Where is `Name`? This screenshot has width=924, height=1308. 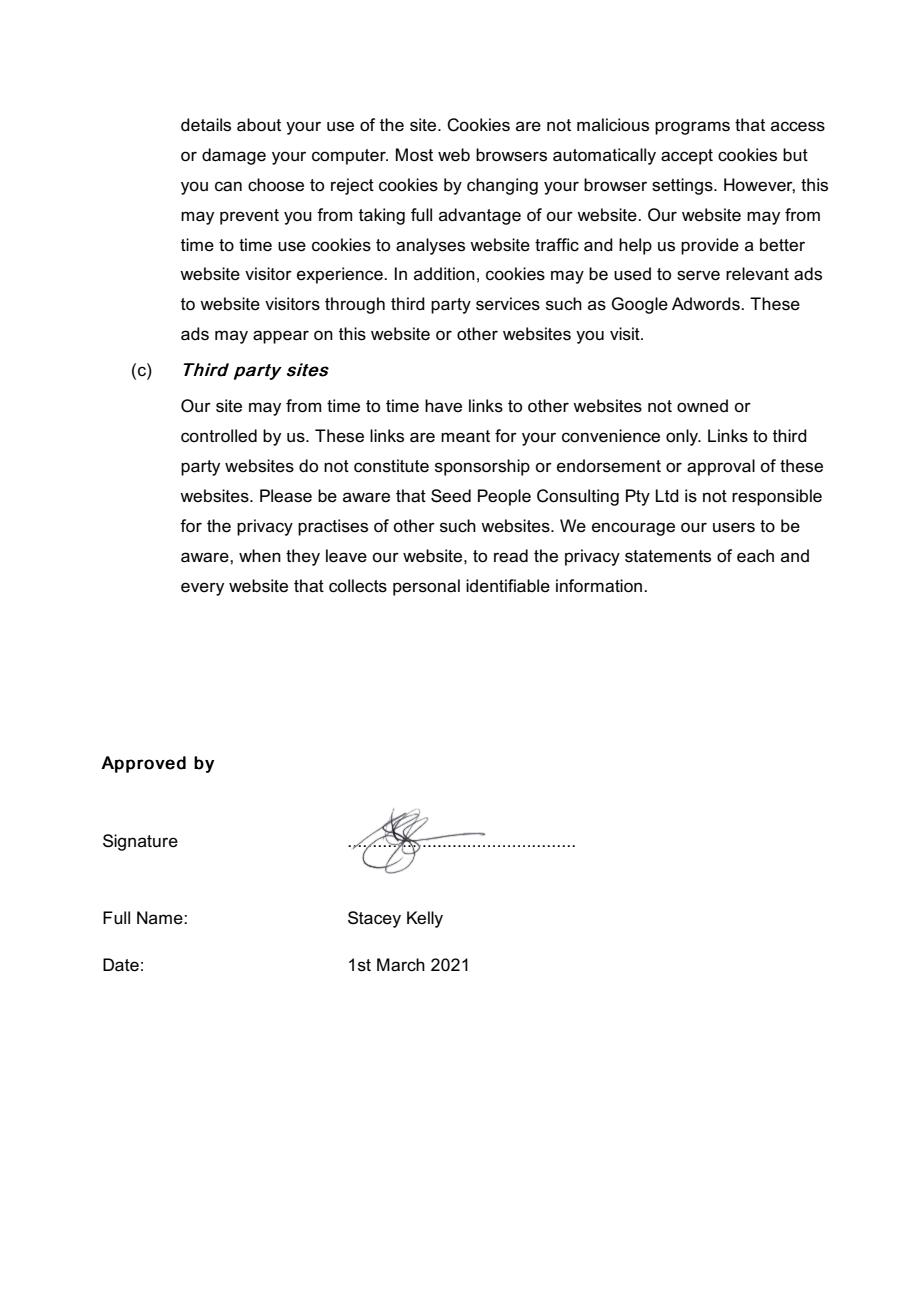
Name is located at coordinates (161, 918).
